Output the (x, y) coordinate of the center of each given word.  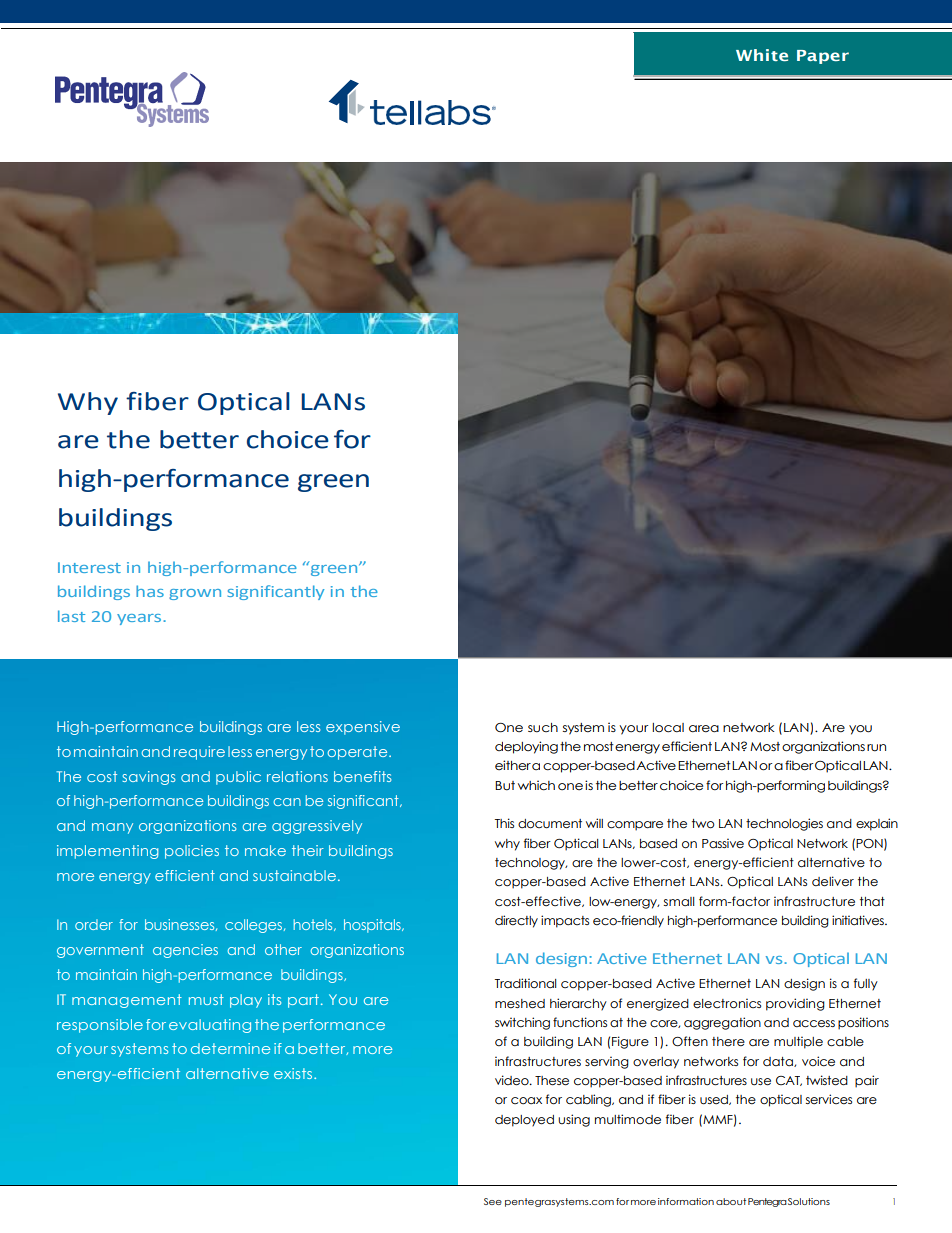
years (140, 619)
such (543, 728)
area (704, 729)
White (762, 55)
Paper (823, 57)
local (668, 728)
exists (294, 1073)
